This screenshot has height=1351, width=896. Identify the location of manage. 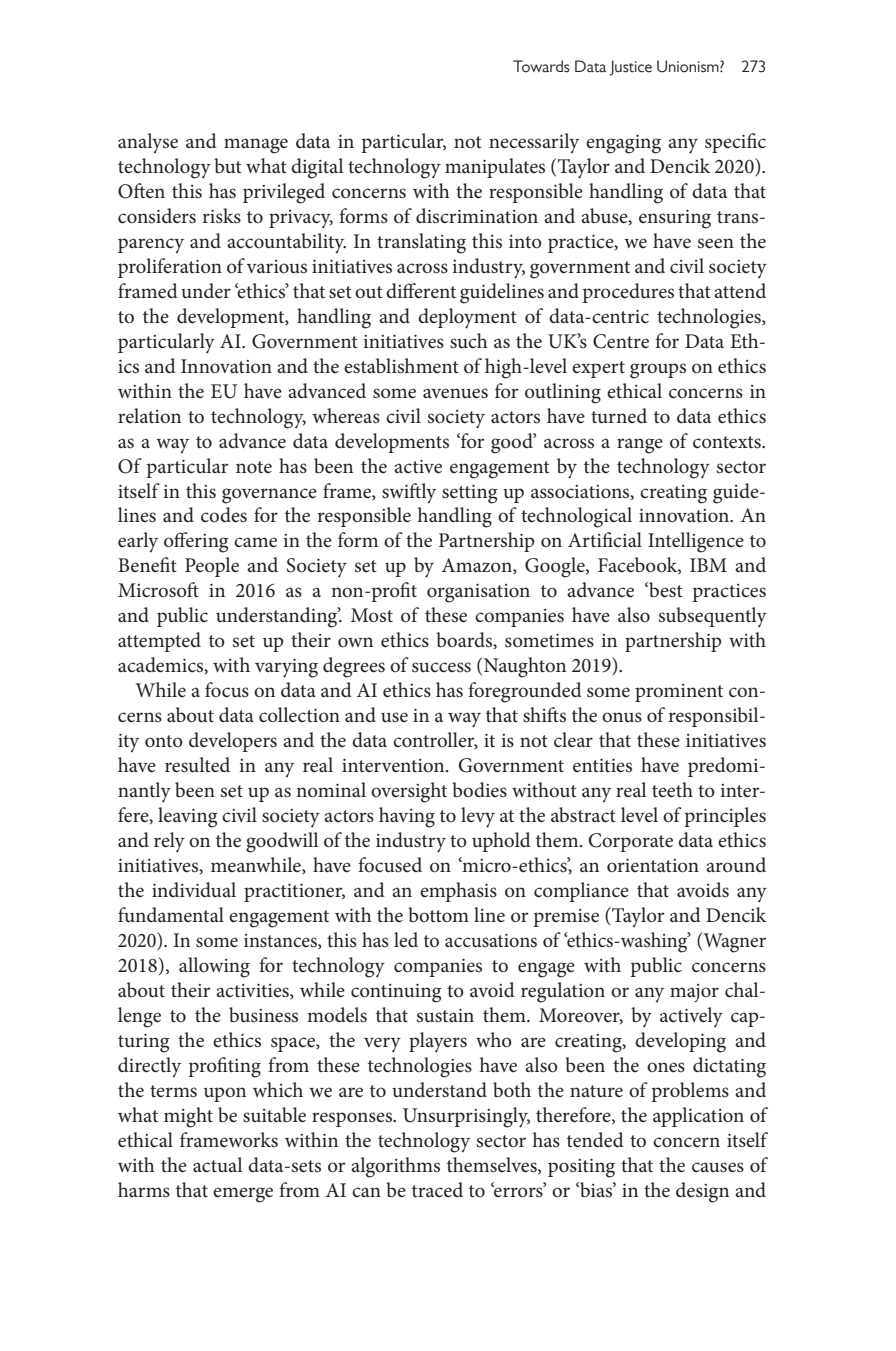
(256, 146).
